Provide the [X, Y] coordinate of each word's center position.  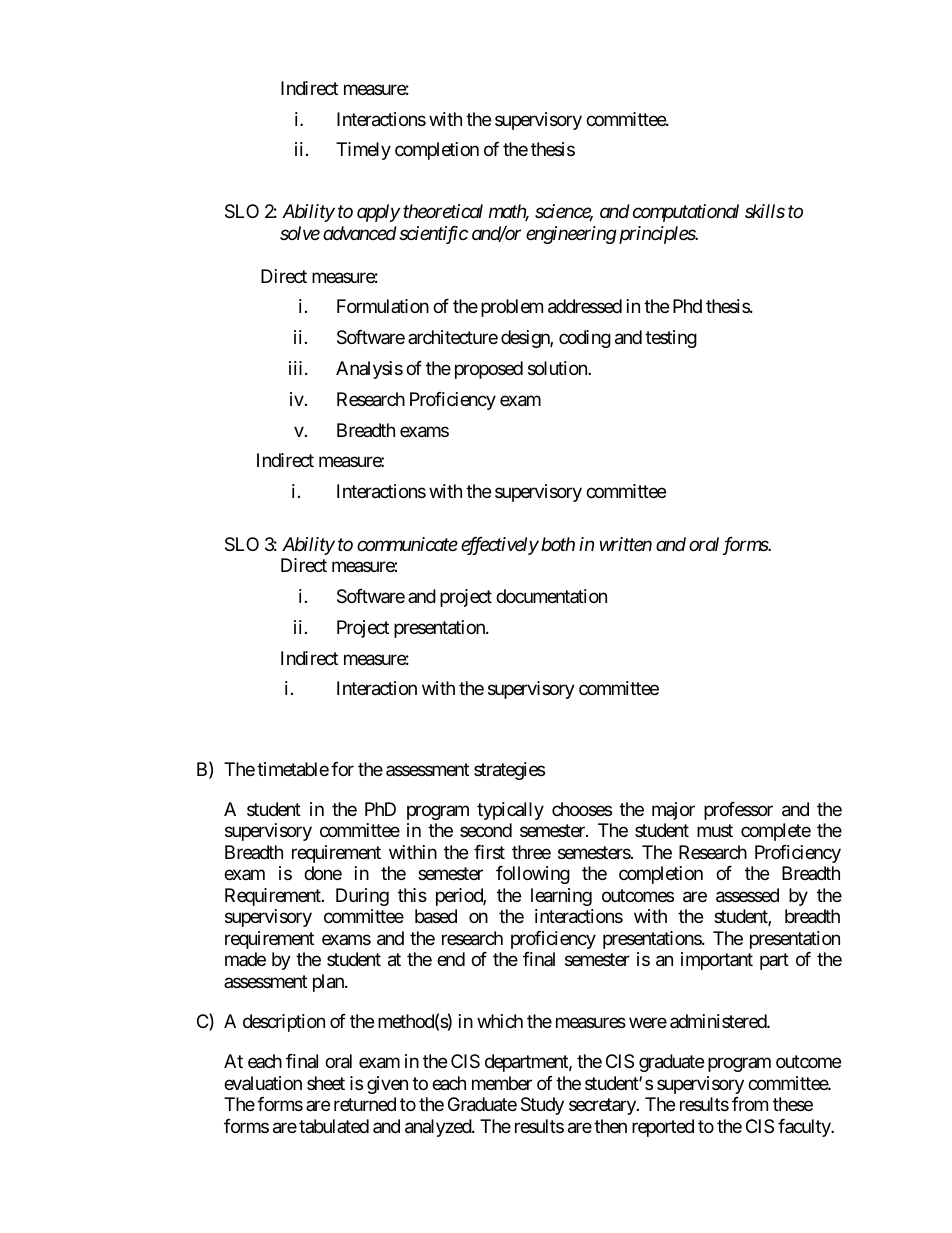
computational [686, 213]
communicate [407, 544]
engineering [571, 235]
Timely [363, 151]
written [626, 544]
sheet [326, 1083]
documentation [551, 596]
